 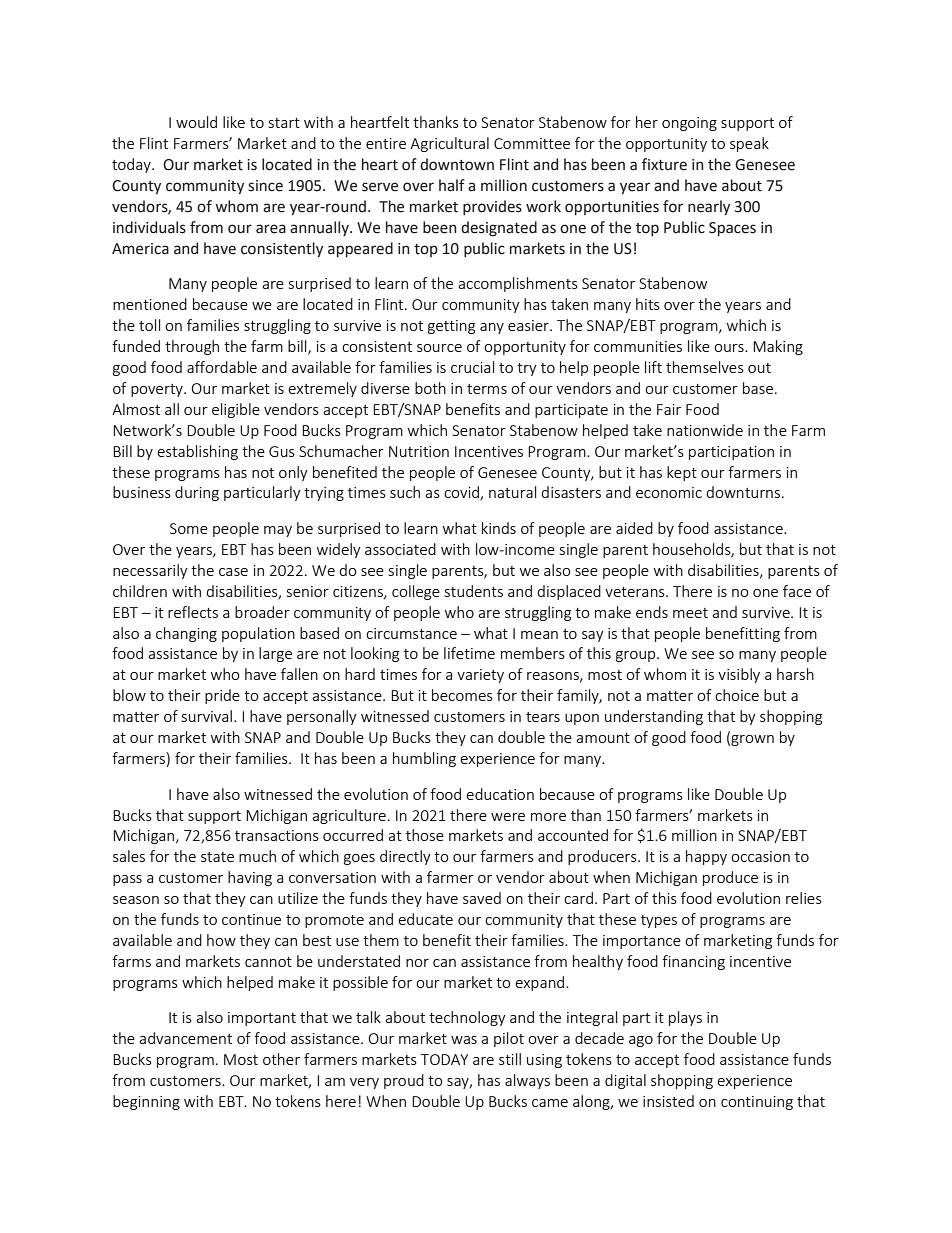 I want to click on survival, so click(x=207, y=716).
